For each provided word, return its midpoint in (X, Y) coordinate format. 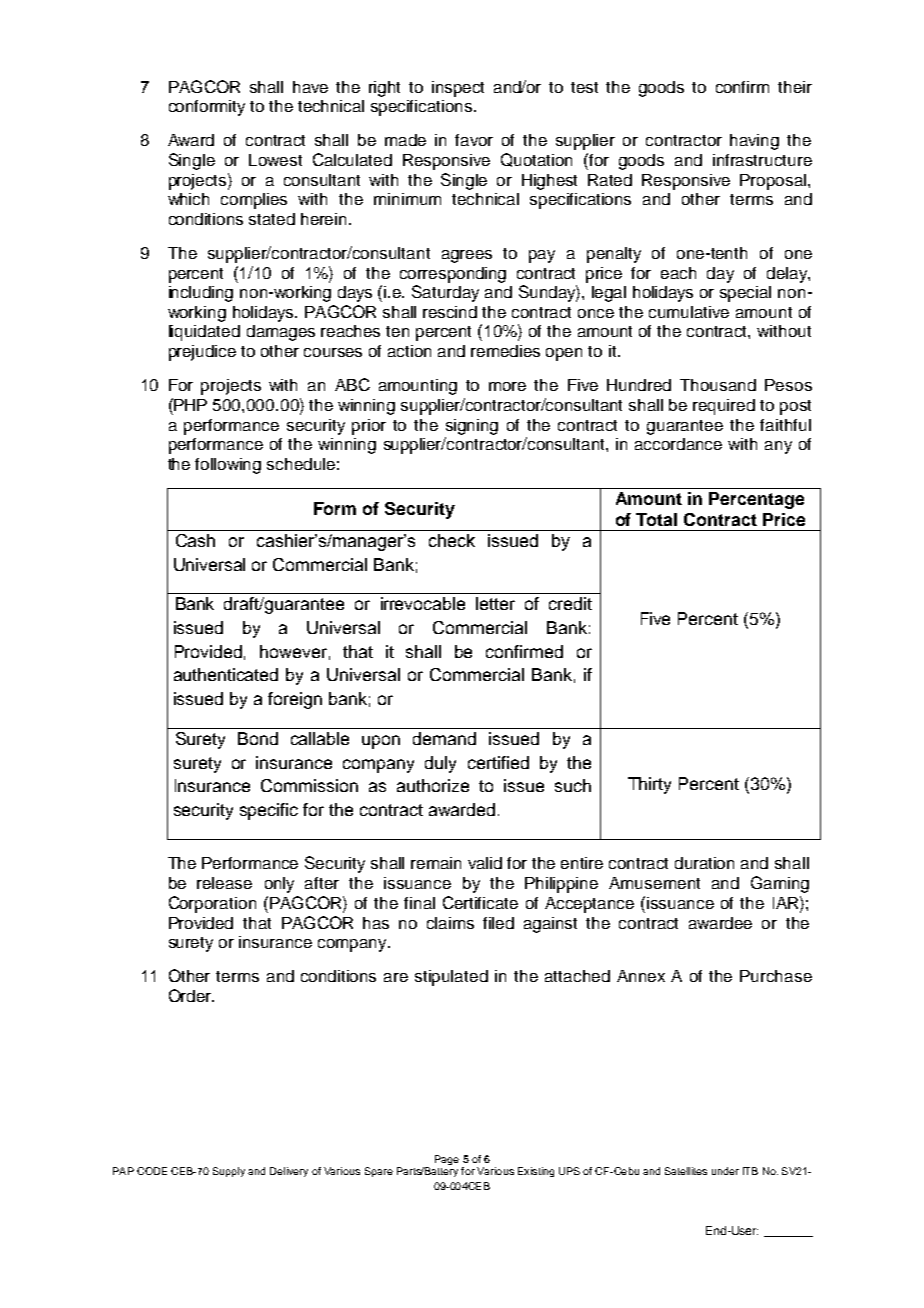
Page (447, 1160)
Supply (229, 1172)
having (754, 142)
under (725, 1171)
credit (570, 603)
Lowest (275, 160)
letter (495, 603)
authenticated (226, 674)
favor (474, 140)
